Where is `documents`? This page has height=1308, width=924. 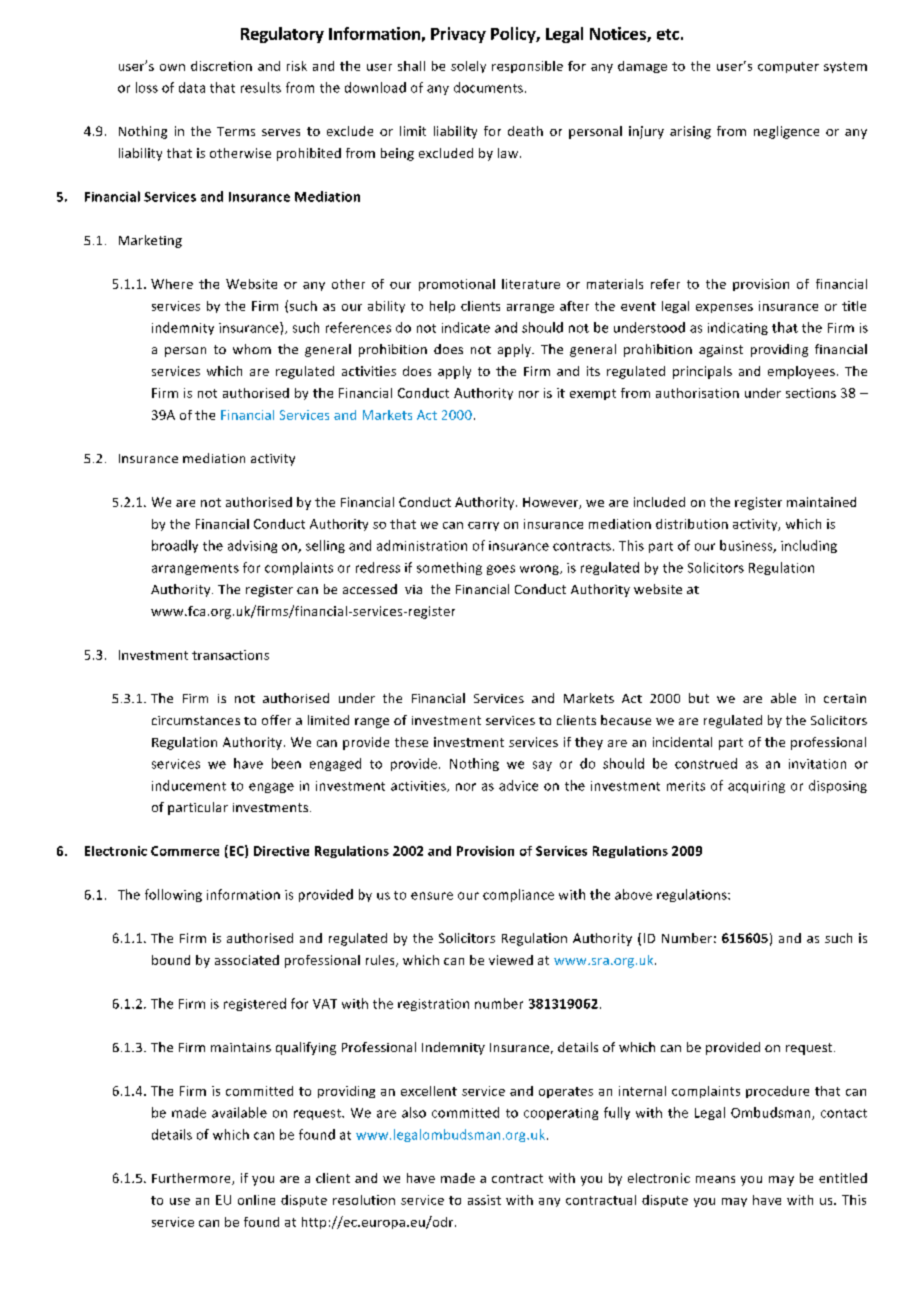 documents is located at coordinates (488, 87).
